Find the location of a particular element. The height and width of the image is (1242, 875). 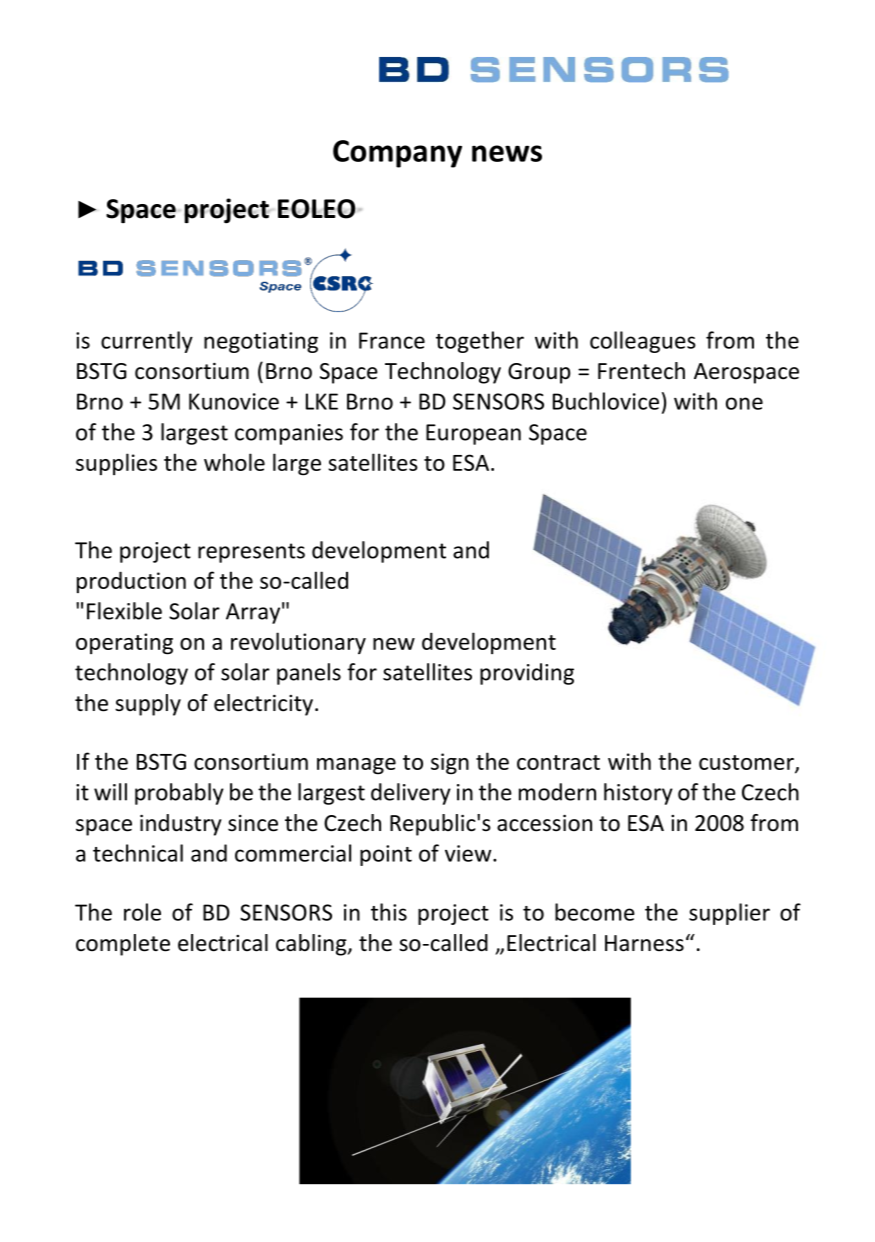

customer is located at coordinates (747, 763).
